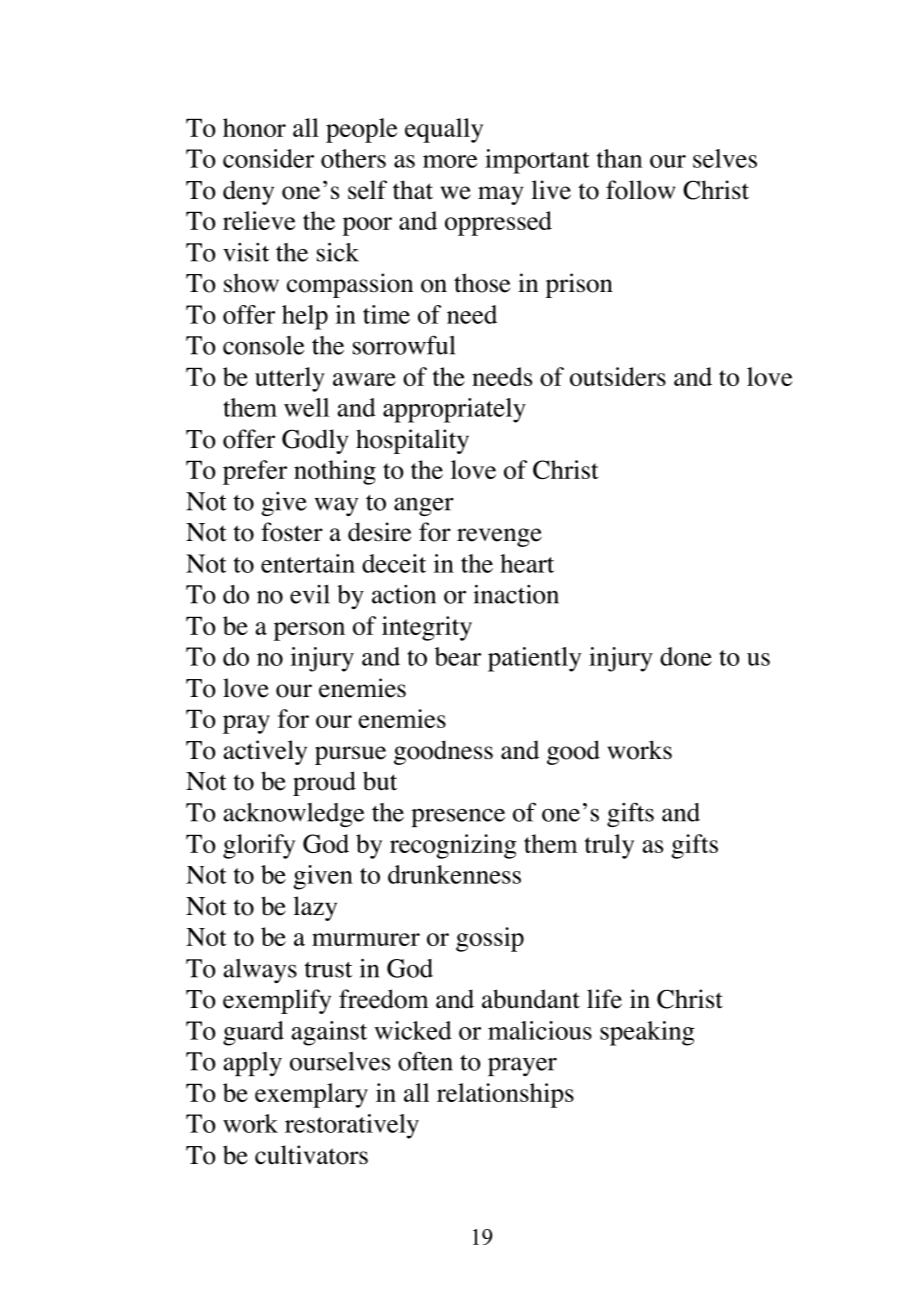 The image size is (924, 1294). Describe the element at coordinates (454, 874) in the document. I see `drunkenness` at that location.
